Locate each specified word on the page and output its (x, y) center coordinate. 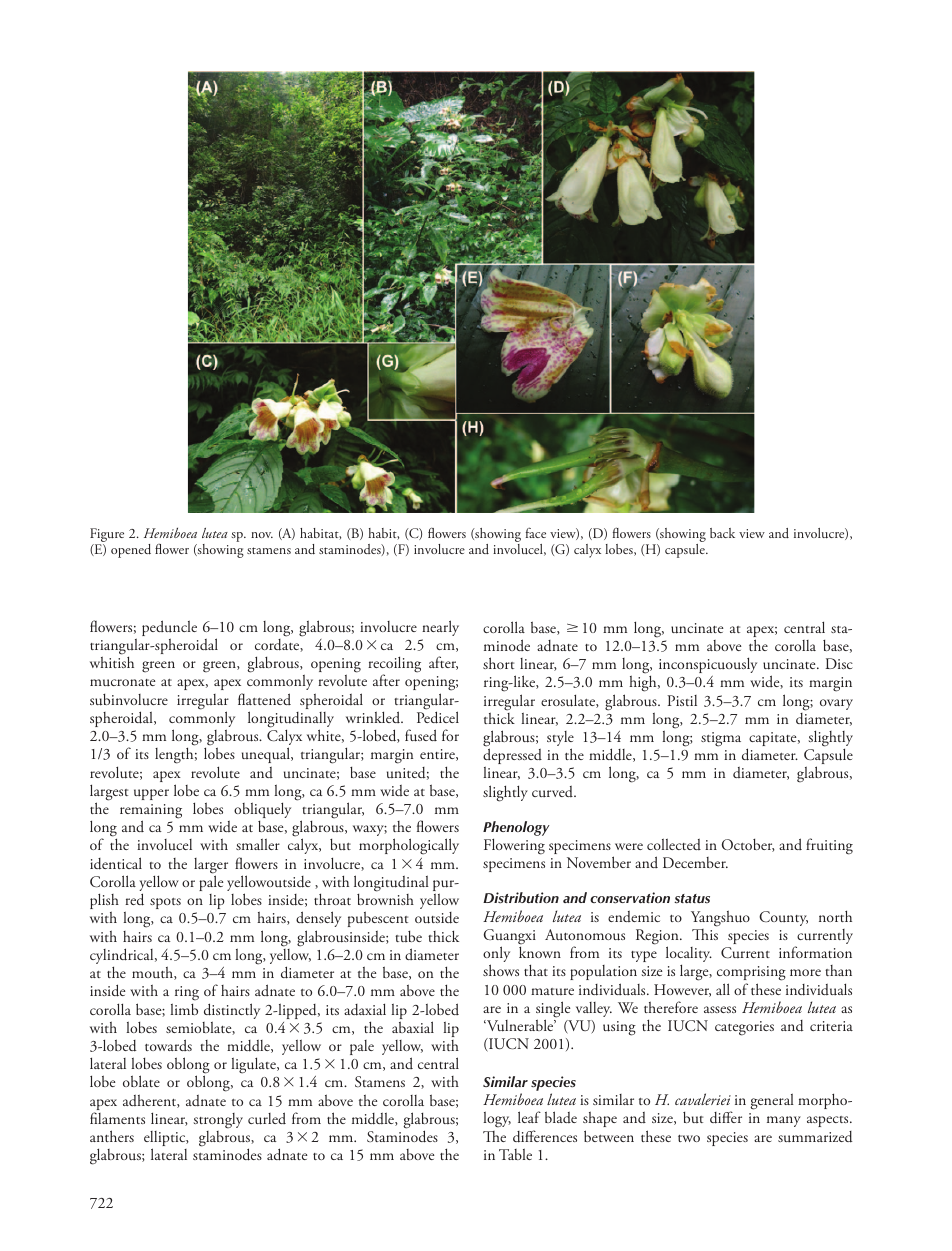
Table (515, 1154)
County (783, 918)
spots (165, 903)
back (722, 533)
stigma (721, 739)
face (536, 532)
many (784, 1121)
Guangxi (510, 938)
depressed (512, 757)
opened (131, 551)
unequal (267, 755)
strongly (218, 1121)
